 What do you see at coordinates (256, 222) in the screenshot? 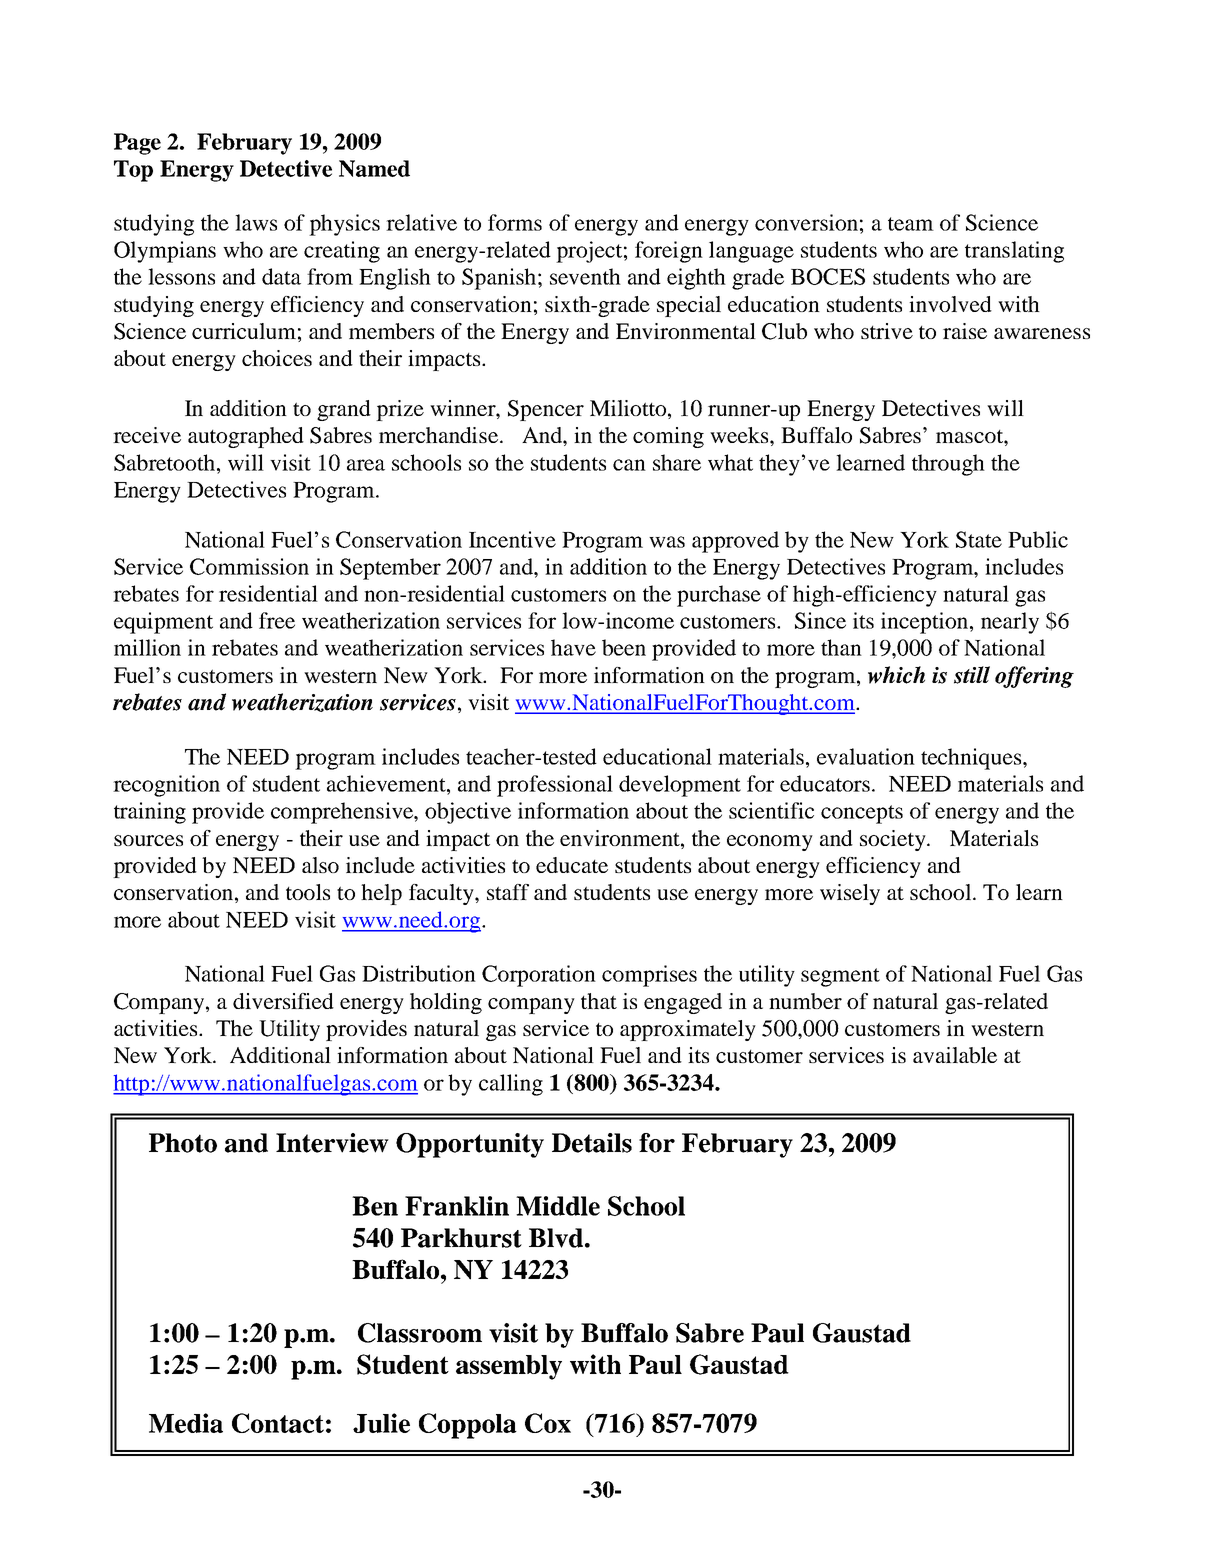
I see `laws` at bounding box center [256, 222].
